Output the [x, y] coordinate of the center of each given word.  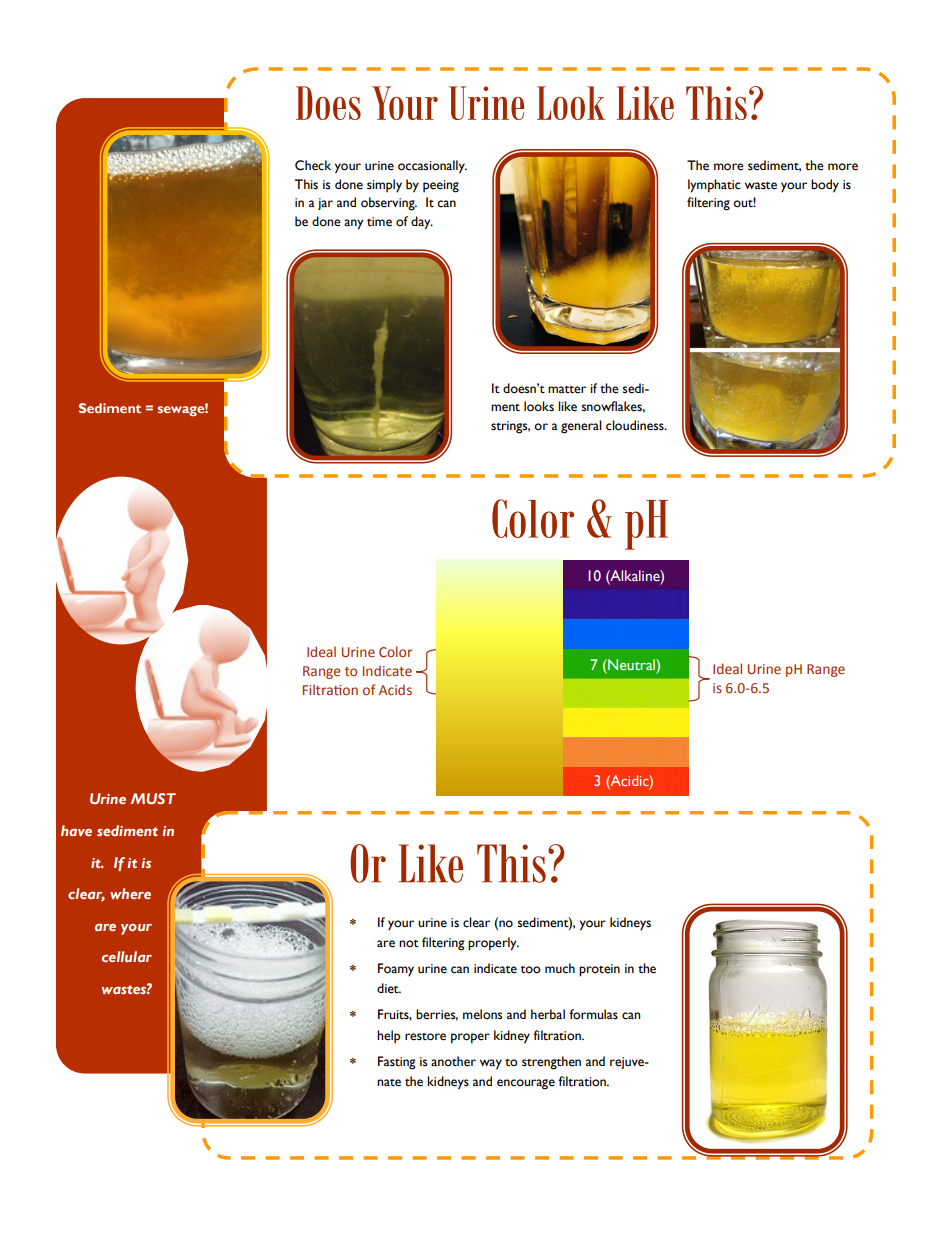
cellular [127, 956]
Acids [395, 689]
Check [313, 165]
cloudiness [636, 425]
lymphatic [714, 186]
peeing [441, 186]
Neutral [631, 664]
